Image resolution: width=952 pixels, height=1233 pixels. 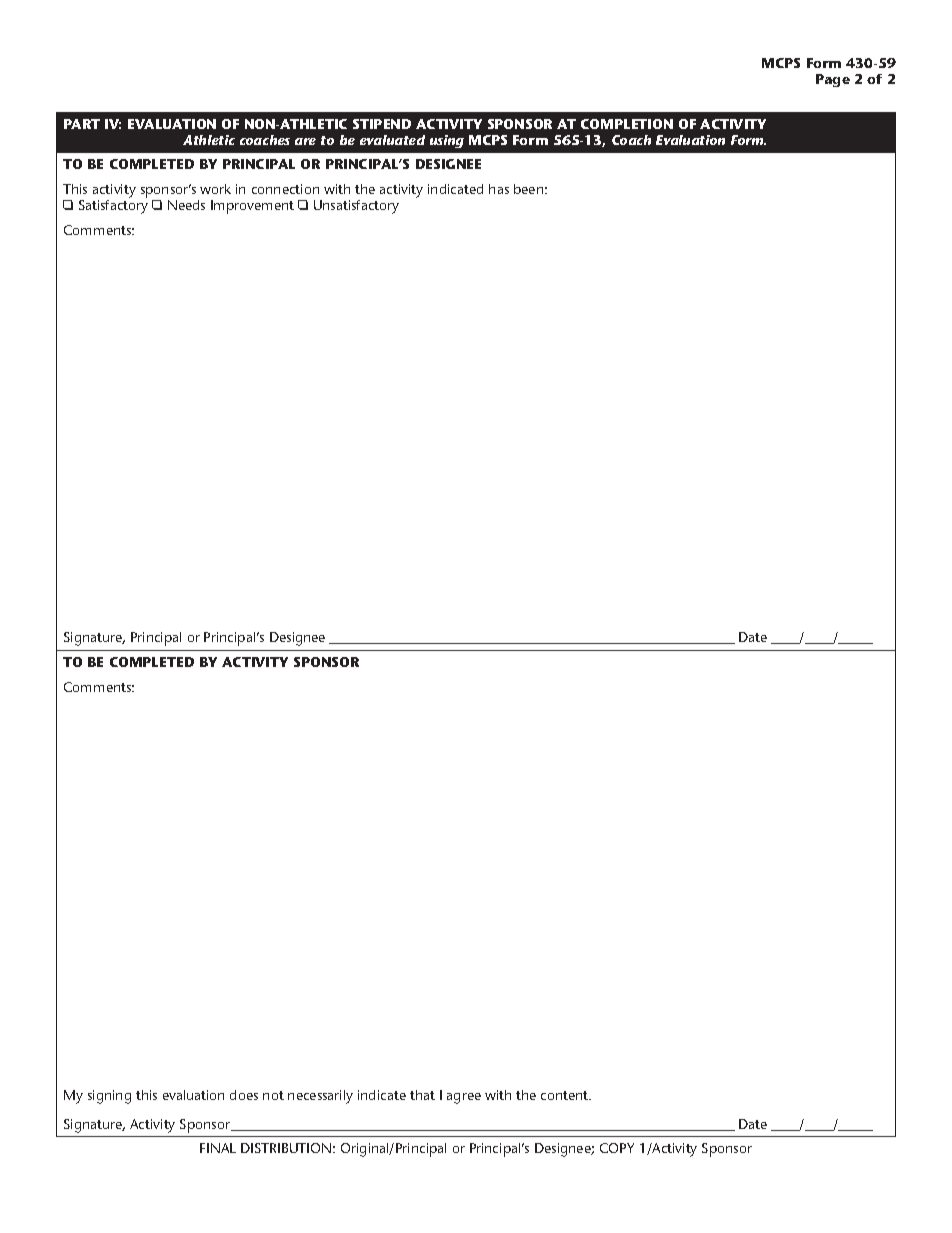 I want to click on using, so click(x=447, y=141).
